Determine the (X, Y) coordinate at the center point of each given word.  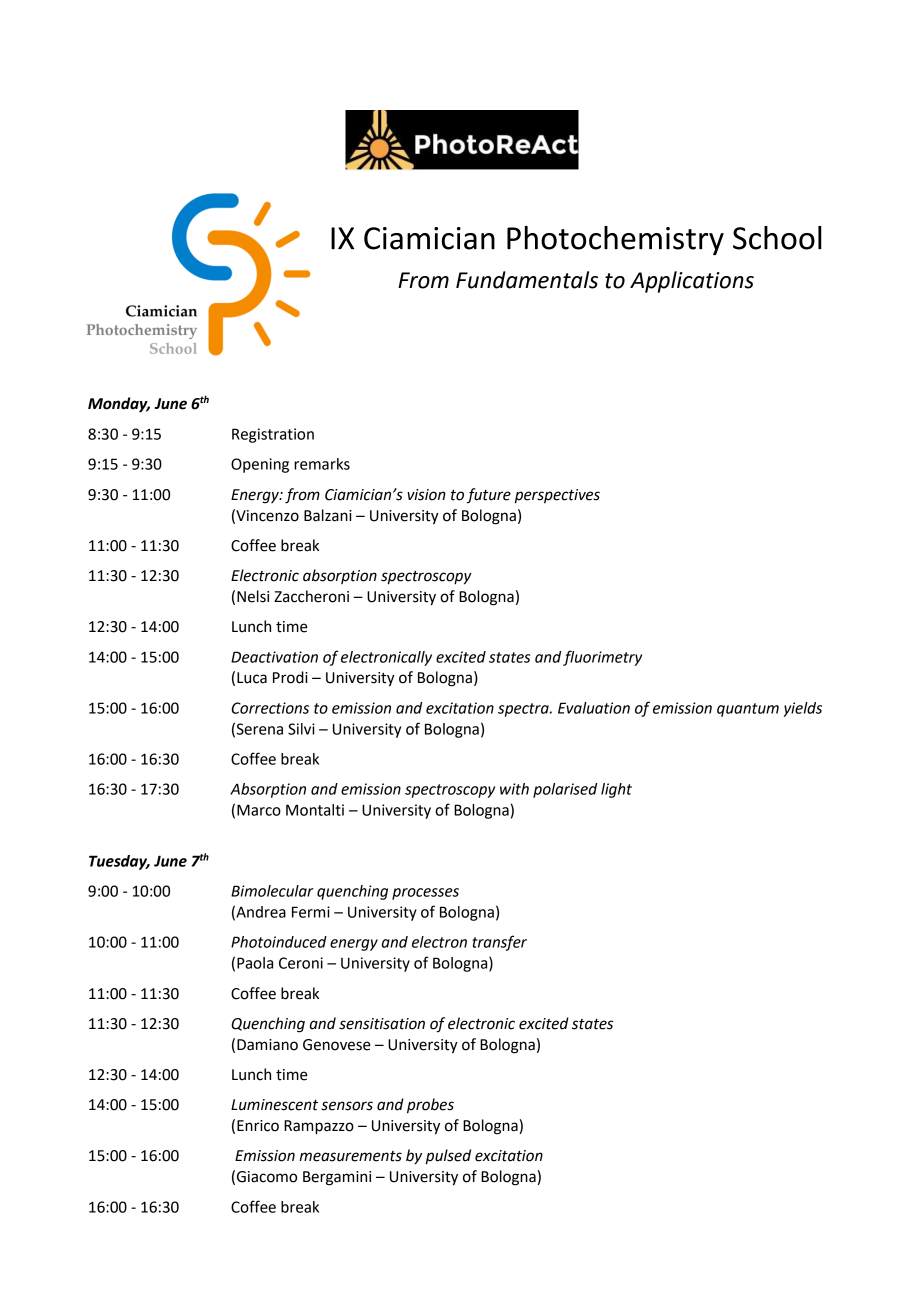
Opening (260, 465)
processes (425, 894)
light (616, 790)
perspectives (557, 496)
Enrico (258, 1126)
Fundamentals (527, 280)
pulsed (448, 1157)
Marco (259, 810)
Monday (119, 405)
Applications (692, 282)
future (489, 496)
